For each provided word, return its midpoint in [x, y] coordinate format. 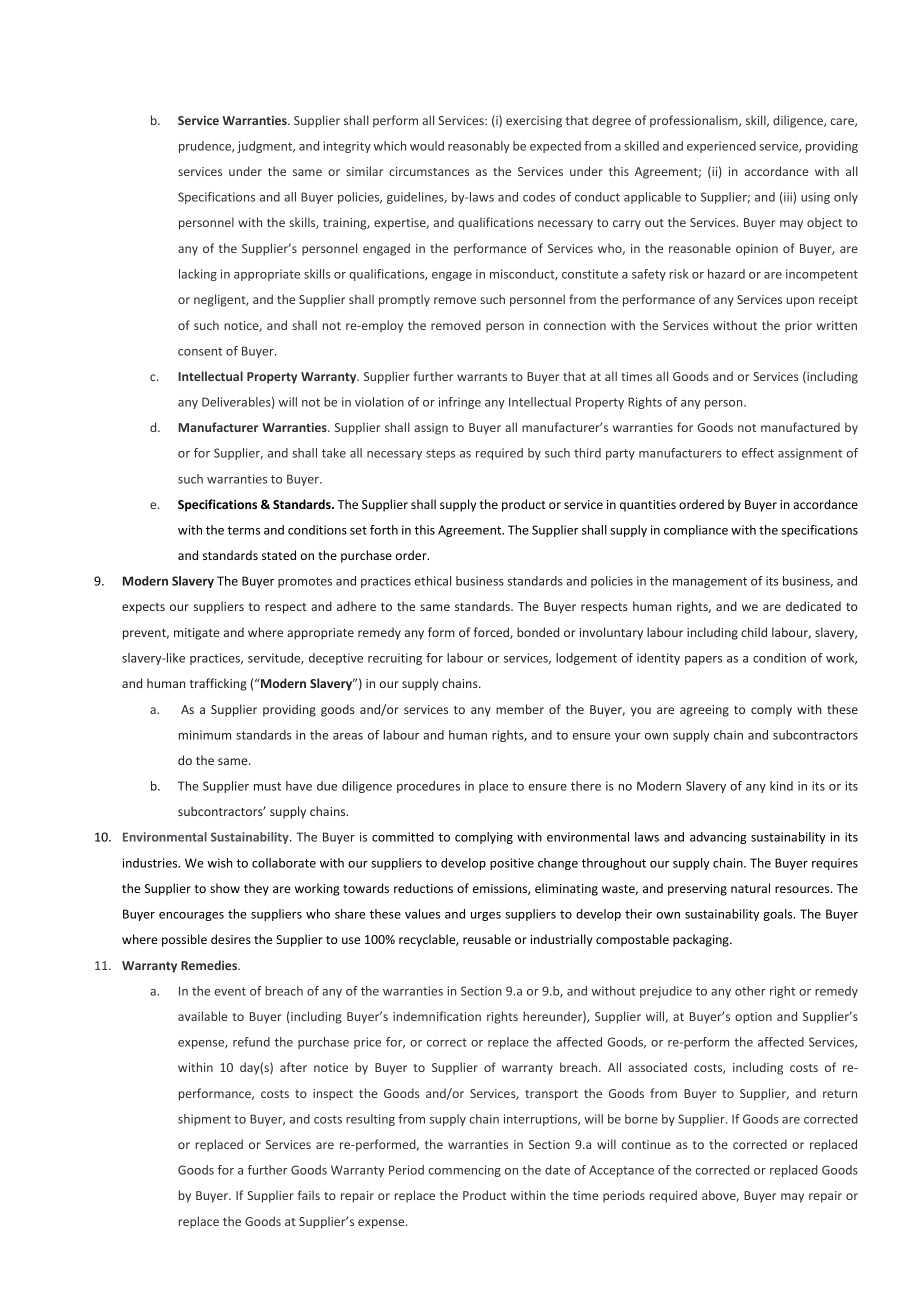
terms [243, 530]
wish [220, 863]
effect [758, 453]
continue [646, 1144]
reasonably [479, 147]
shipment [204, 1120]
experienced [721, 147]
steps [440, 454]
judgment [266, 147]
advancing [718, 838]
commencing [464, 1171]
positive [512, 864]
